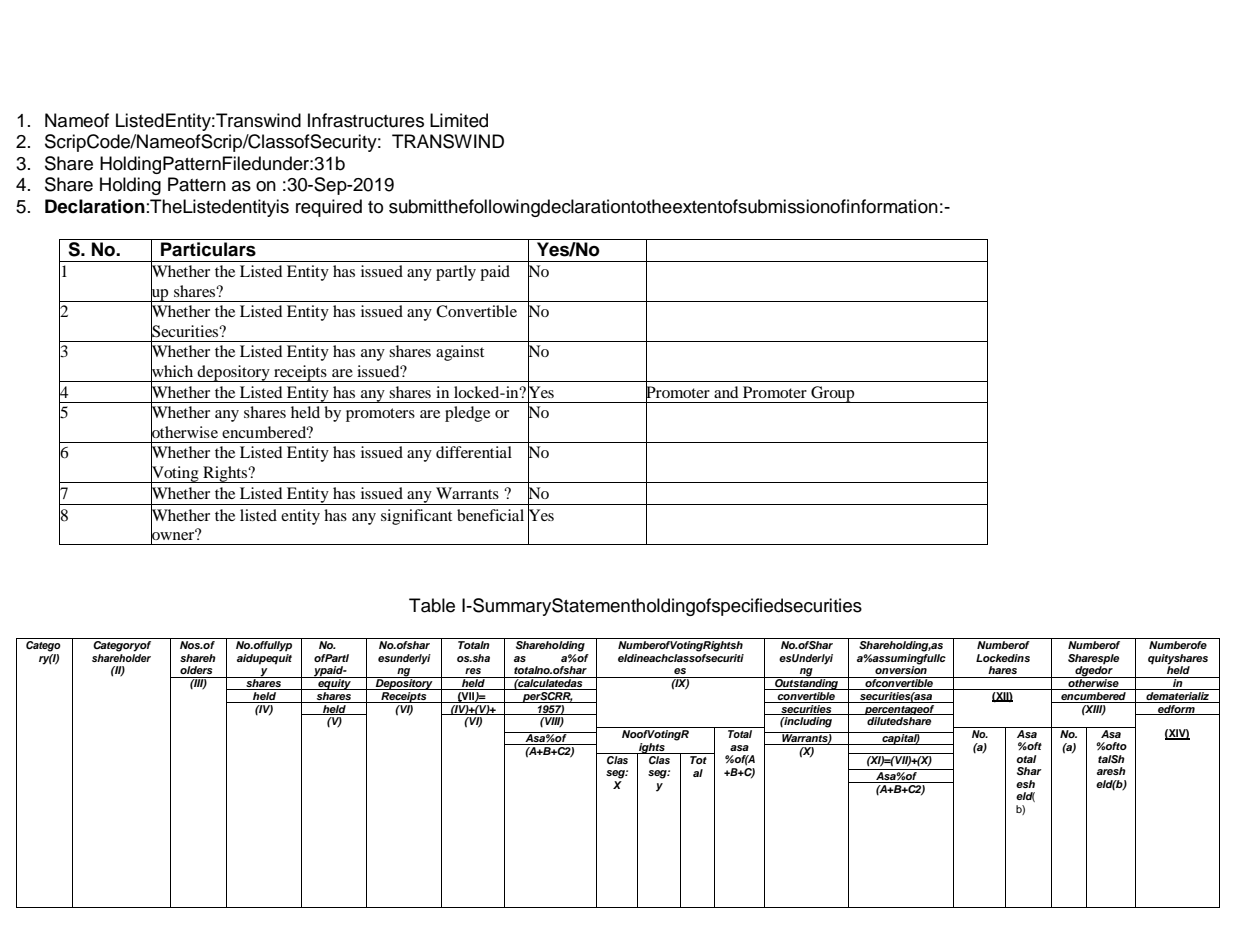 This document has width=1233, height=952. What do you see at coordinates (490, 515) in the document?
I see `beneficial` at bounding box center [490, 515].
